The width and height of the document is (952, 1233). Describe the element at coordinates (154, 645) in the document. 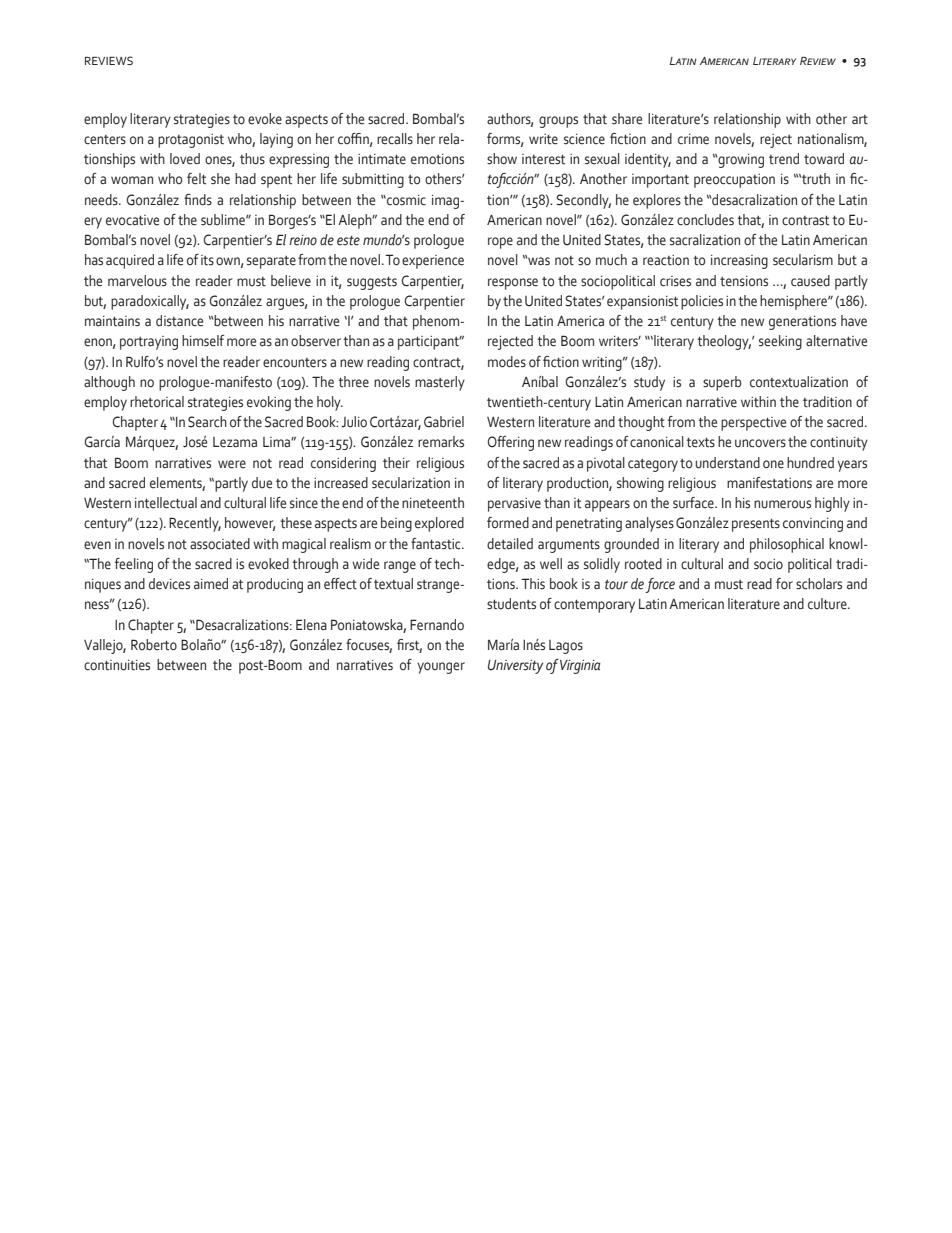

I see `Roberto` at that location.
